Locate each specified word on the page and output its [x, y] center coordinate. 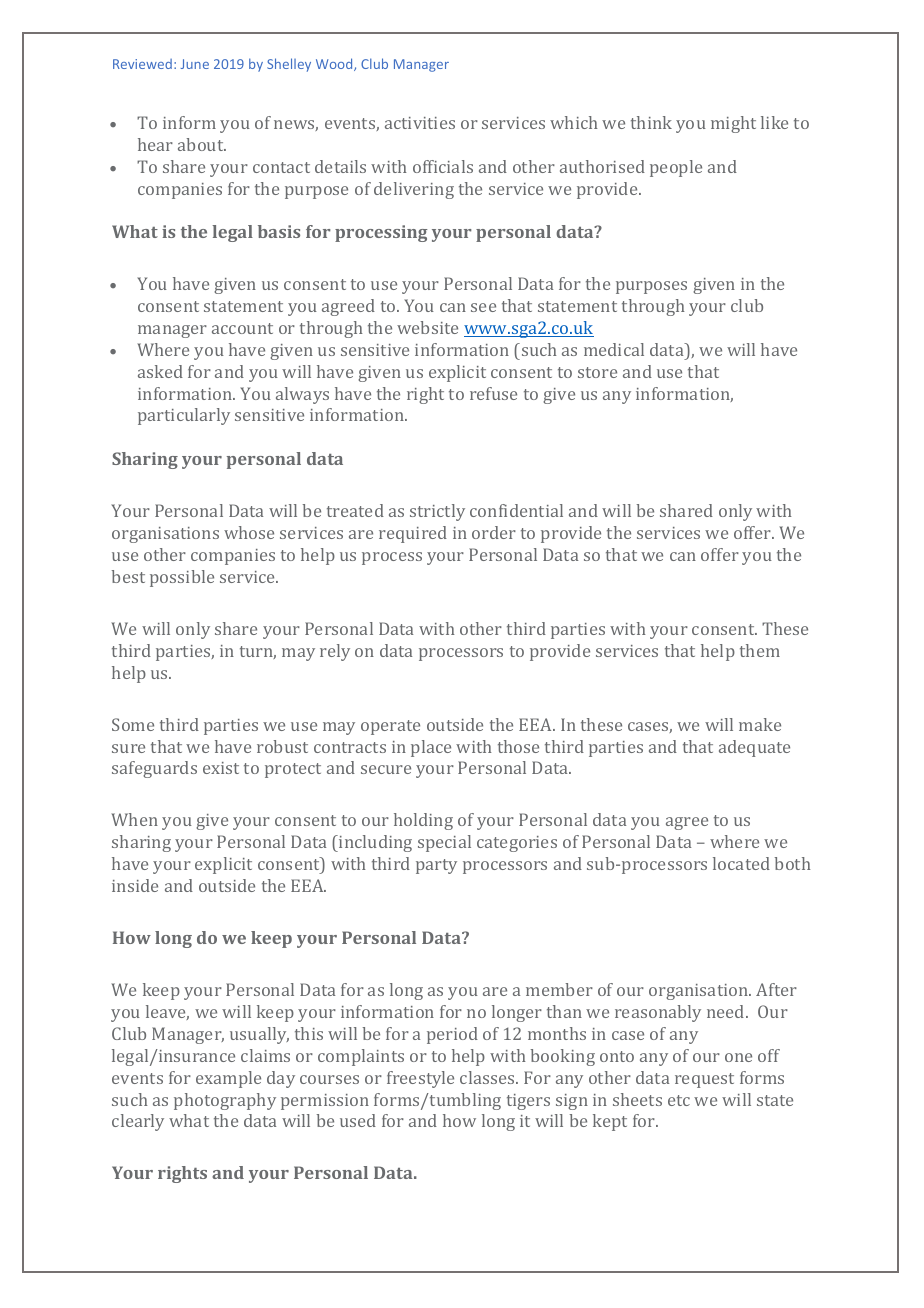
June [195, 64]
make [760, 724]
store [597, 372]
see [483, 307]
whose [249, 532]
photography [225, 1101]
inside [135, 885]
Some [133, 724]
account [242, 328]
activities [420, 123]
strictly [437, 512]
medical [614, 349]
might [733, 124]
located [741, 863]
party [436, 866]
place [431, 748]
